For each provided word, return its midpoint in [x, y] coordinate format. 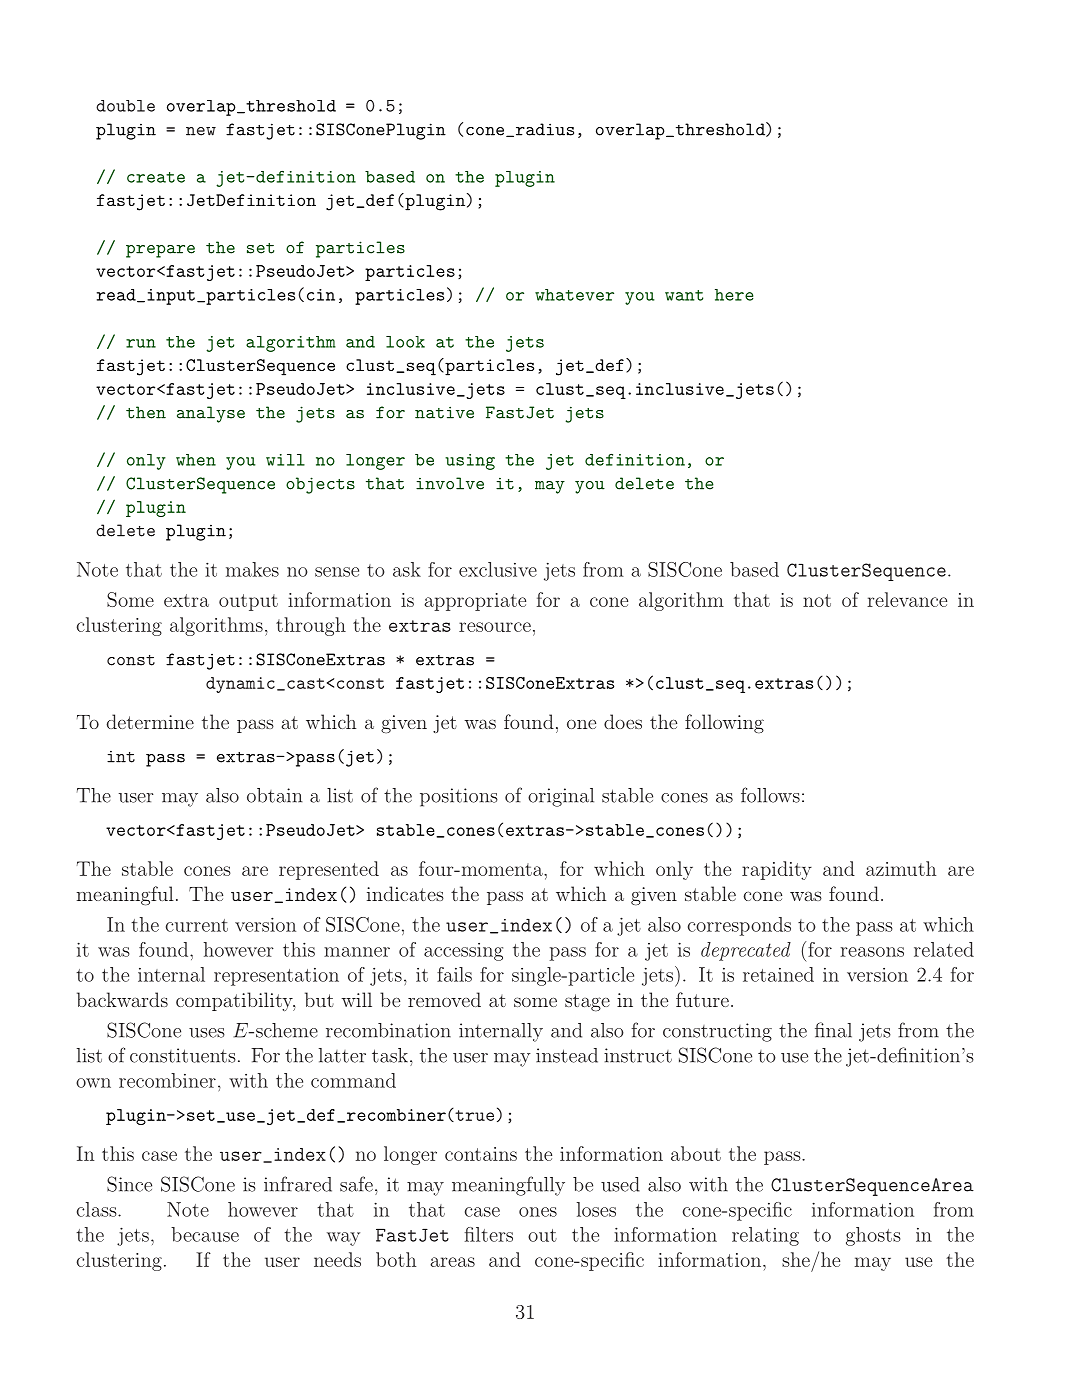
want [684, 295]
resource [495, 627]
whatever [574, 295]
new [201, 131]
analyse [211, 414]
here [734, 295]
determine [150, 721]
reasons [872, 952]
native [444, 412]
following [724, 724]
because [205, 1234]
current [197, 925]
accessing [463, 952]
